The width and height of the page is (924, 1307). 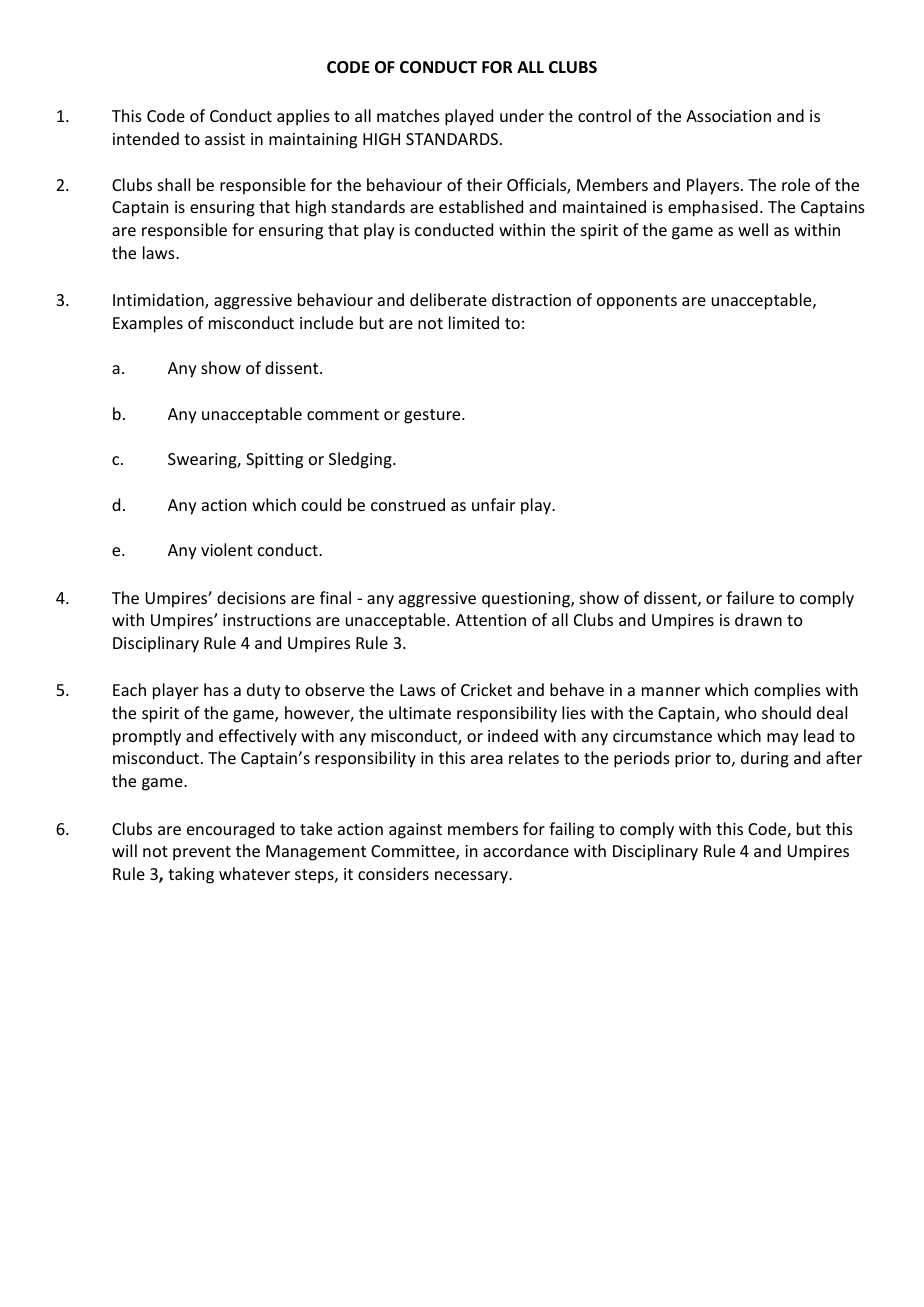 What do you see at coordinates (637, 302) in the page?
I see `opponents` at bounding box center [637, 302].
